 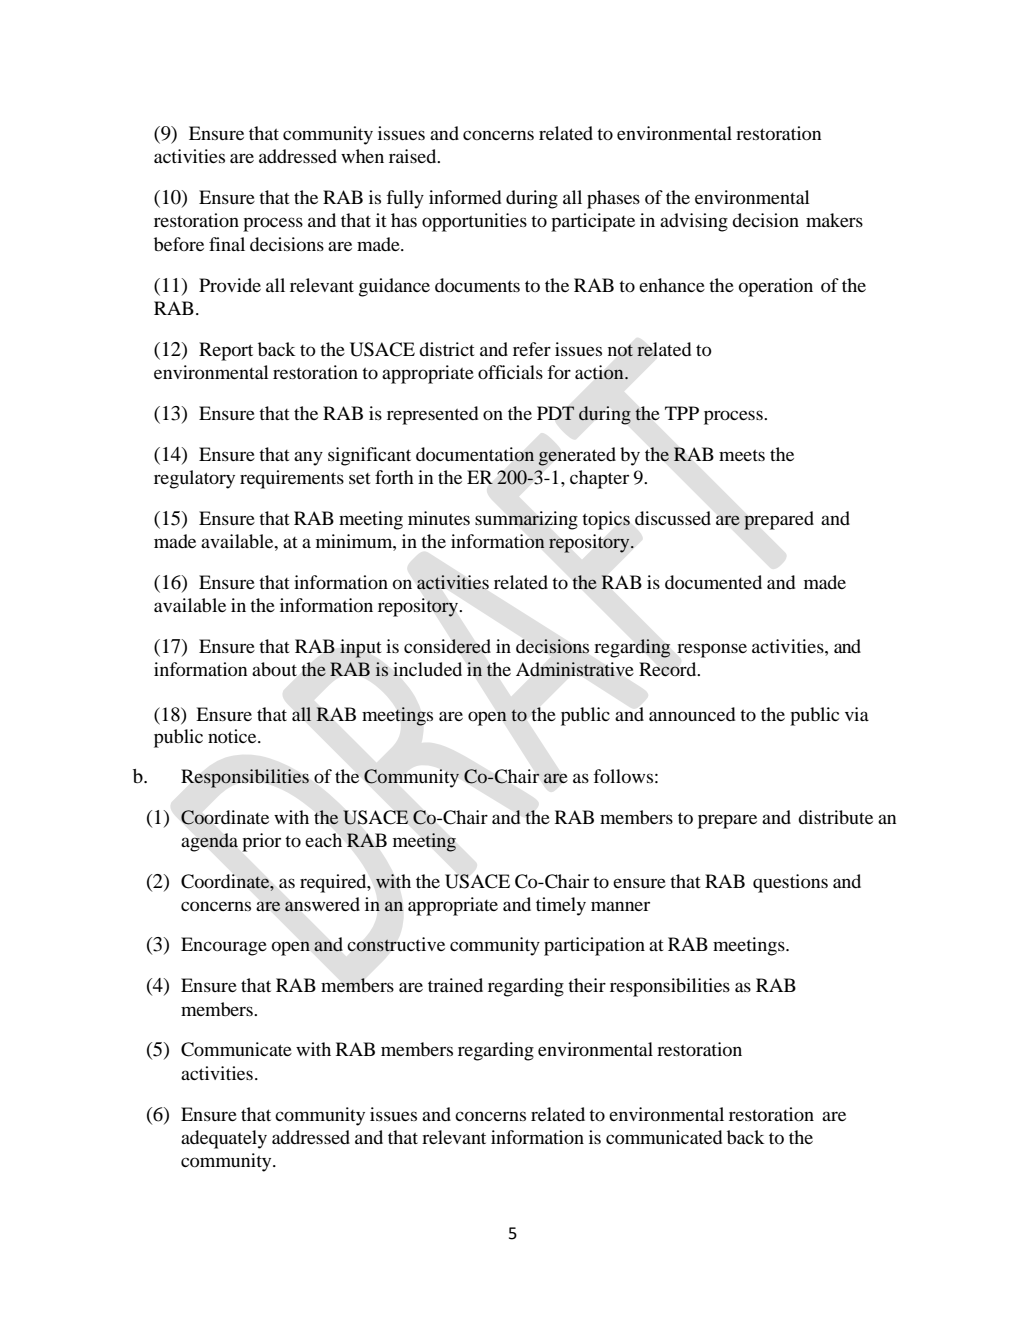 What do you see at coordinates (261, 842) in the screenshot?
I see `prior` at bounding box center [261, 842].
